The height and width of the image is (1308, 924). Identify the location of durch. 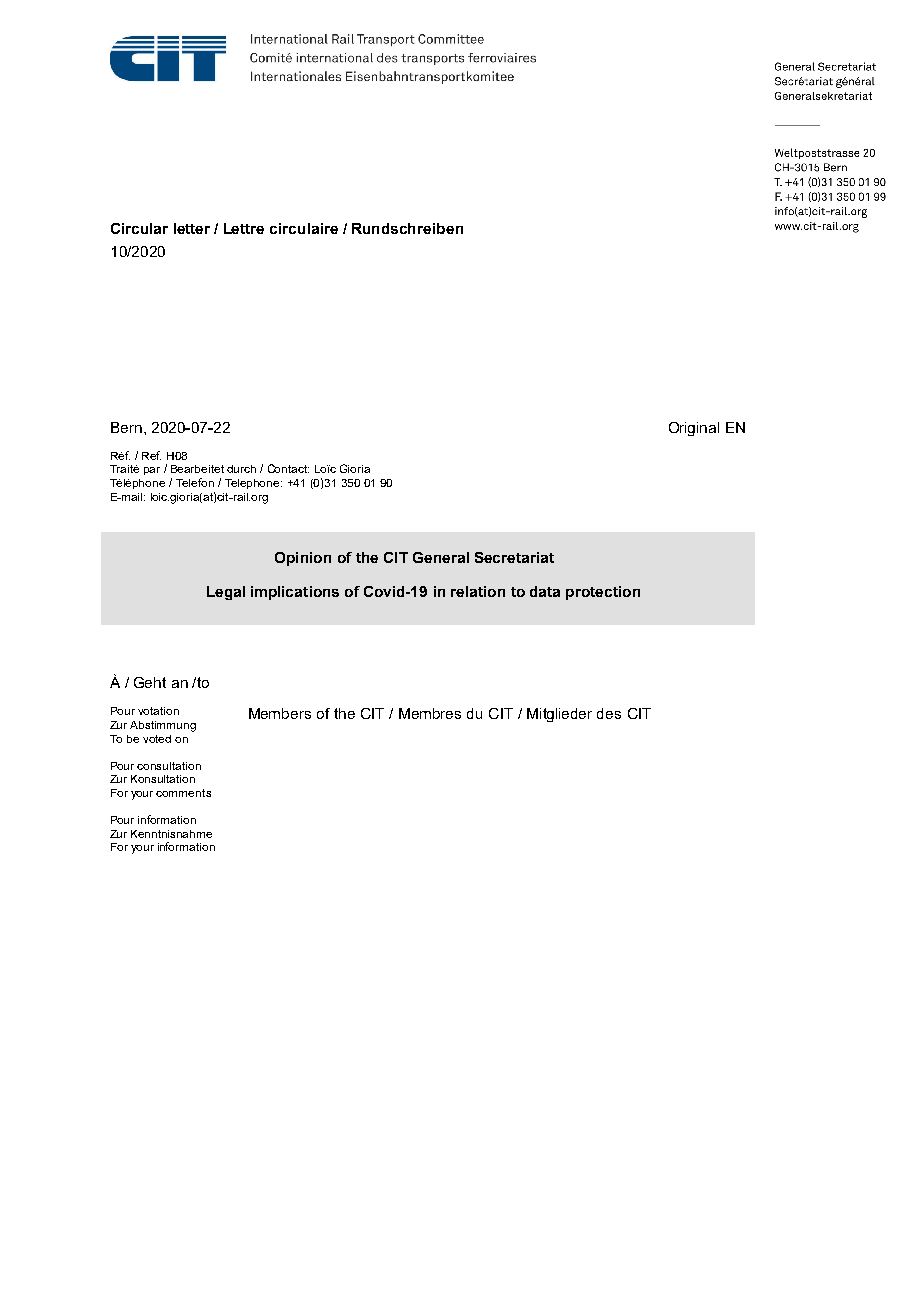
(241, 469).
